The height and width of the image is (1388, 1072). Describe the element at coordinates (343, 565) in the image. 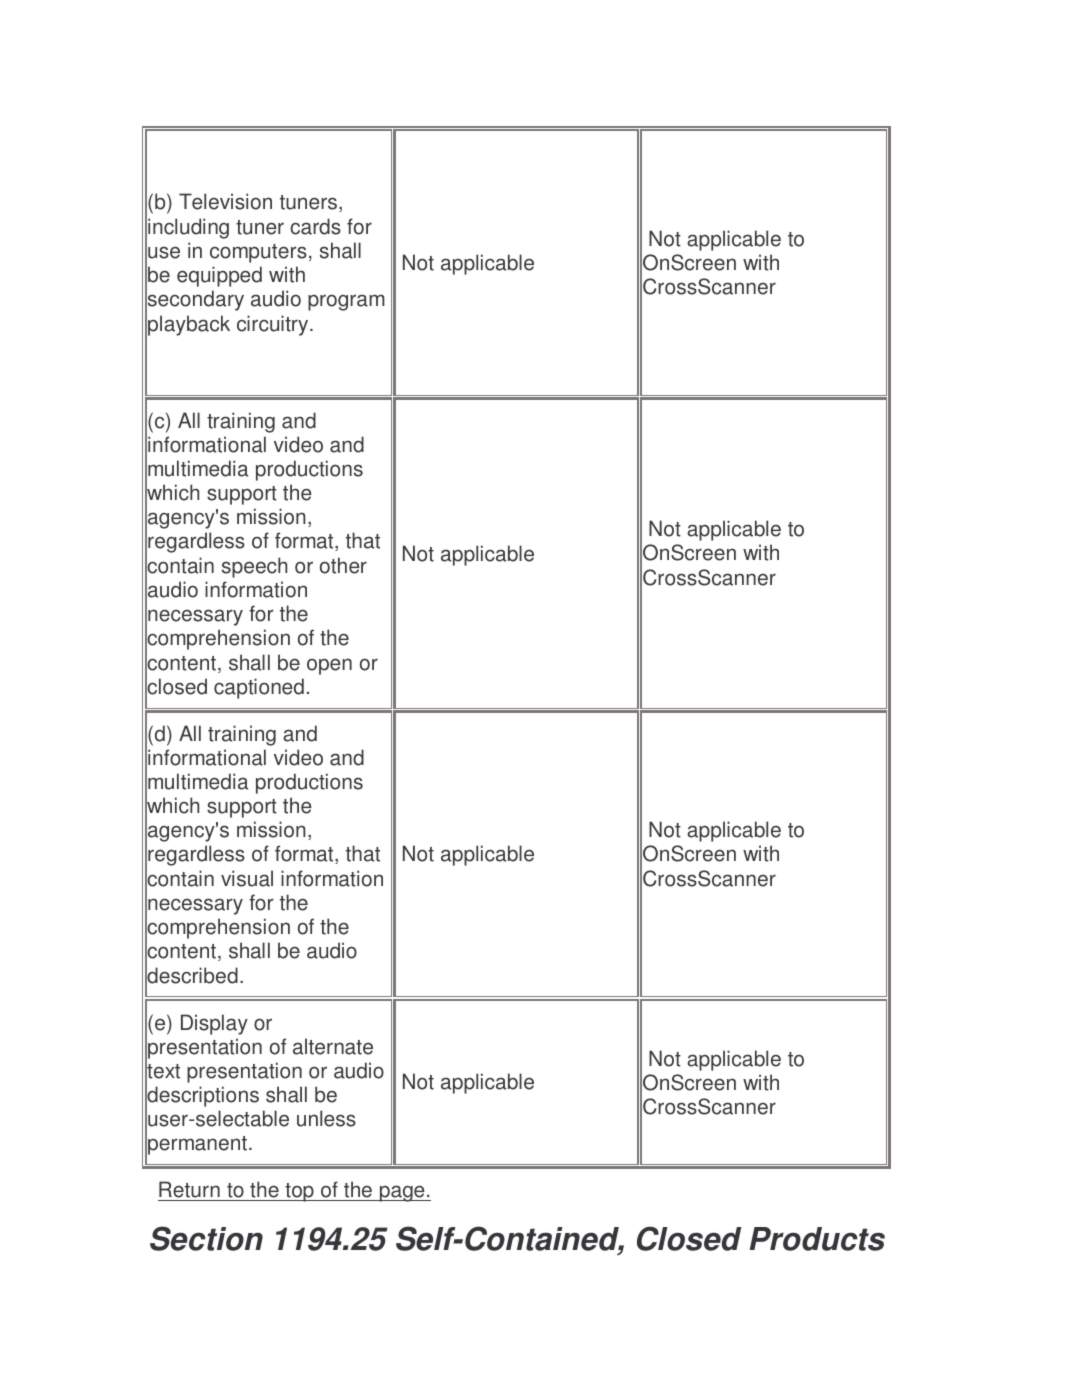

I see `other` at that location.
